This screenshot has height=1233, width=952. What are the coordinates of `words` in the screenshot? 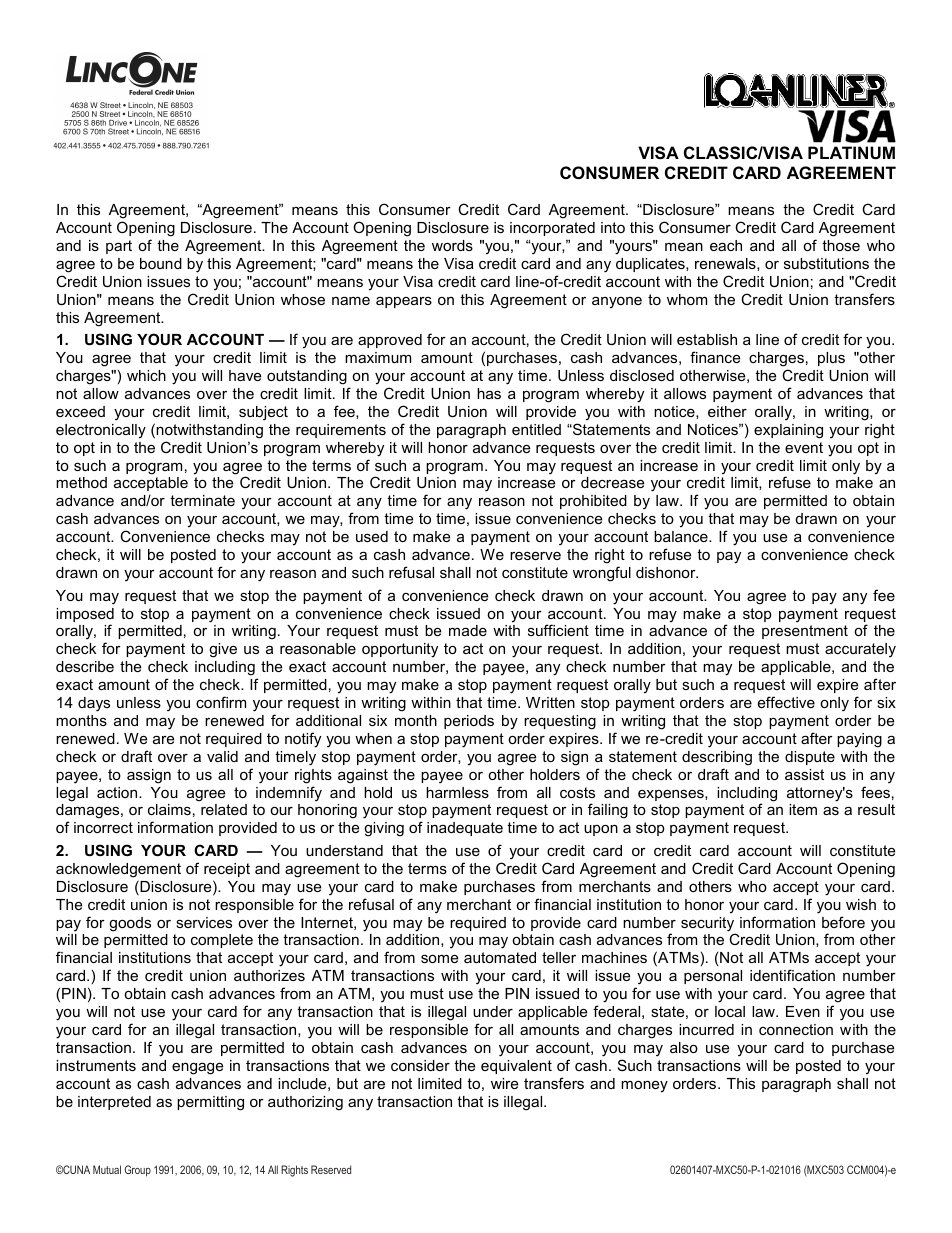 It's located at (452, 245).
